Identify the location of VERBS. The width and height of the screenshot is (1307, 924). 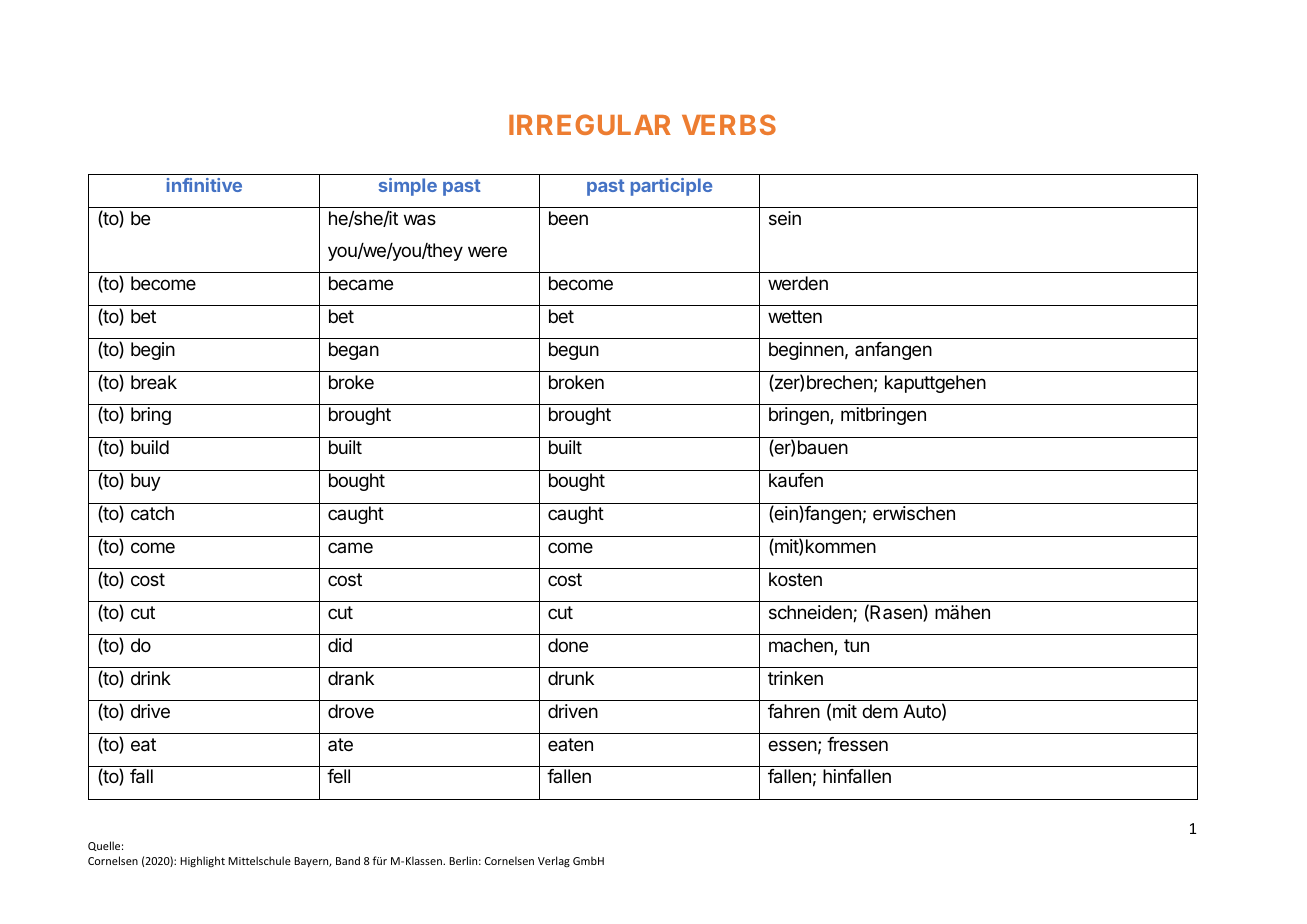
(729, 124).
